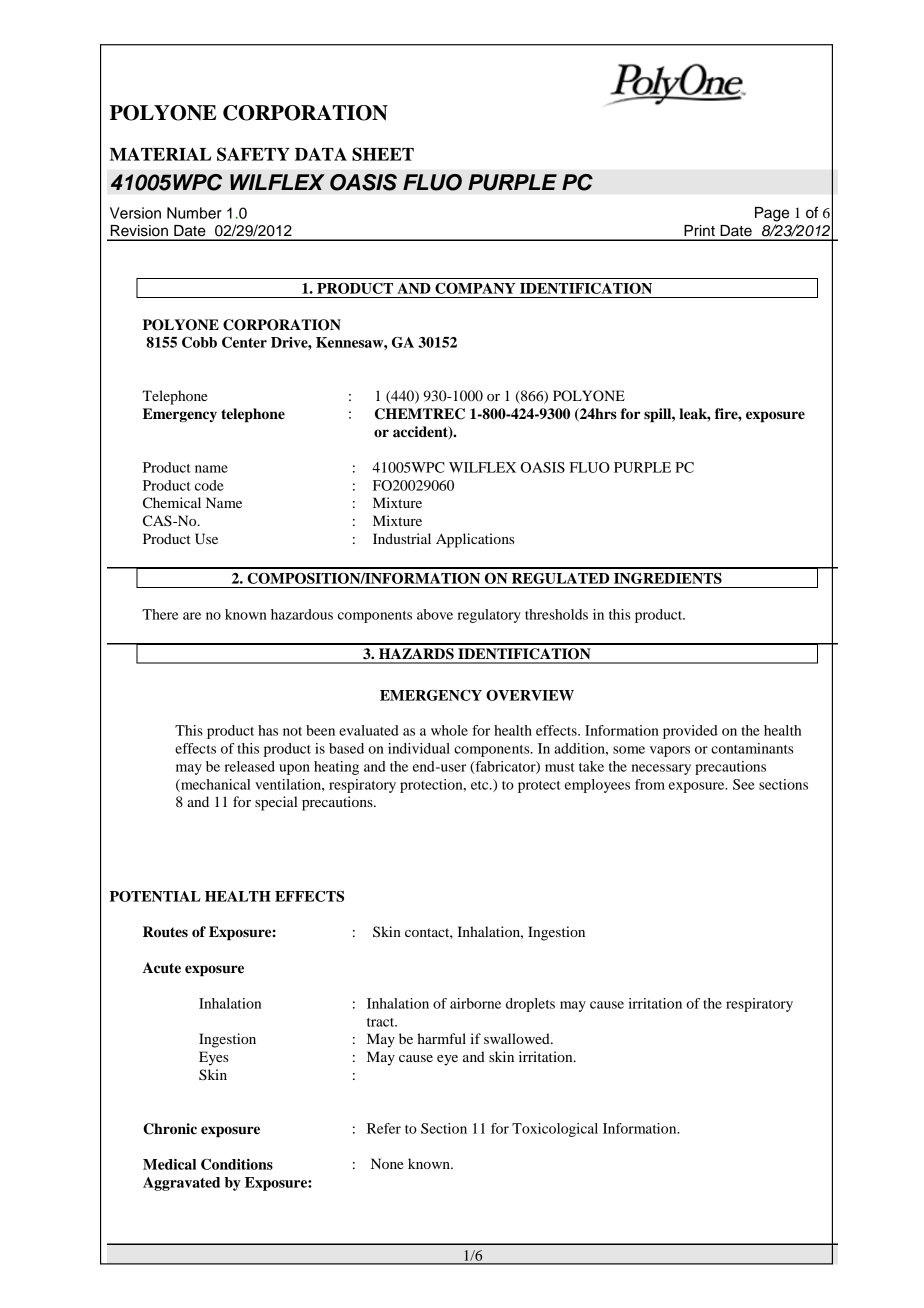 Image resolution: width=924 pixels, height=1308 pixels. What do you see at coordinates (670, 751) in the page?
I see `vapors` at bounding box center [670, 751].
